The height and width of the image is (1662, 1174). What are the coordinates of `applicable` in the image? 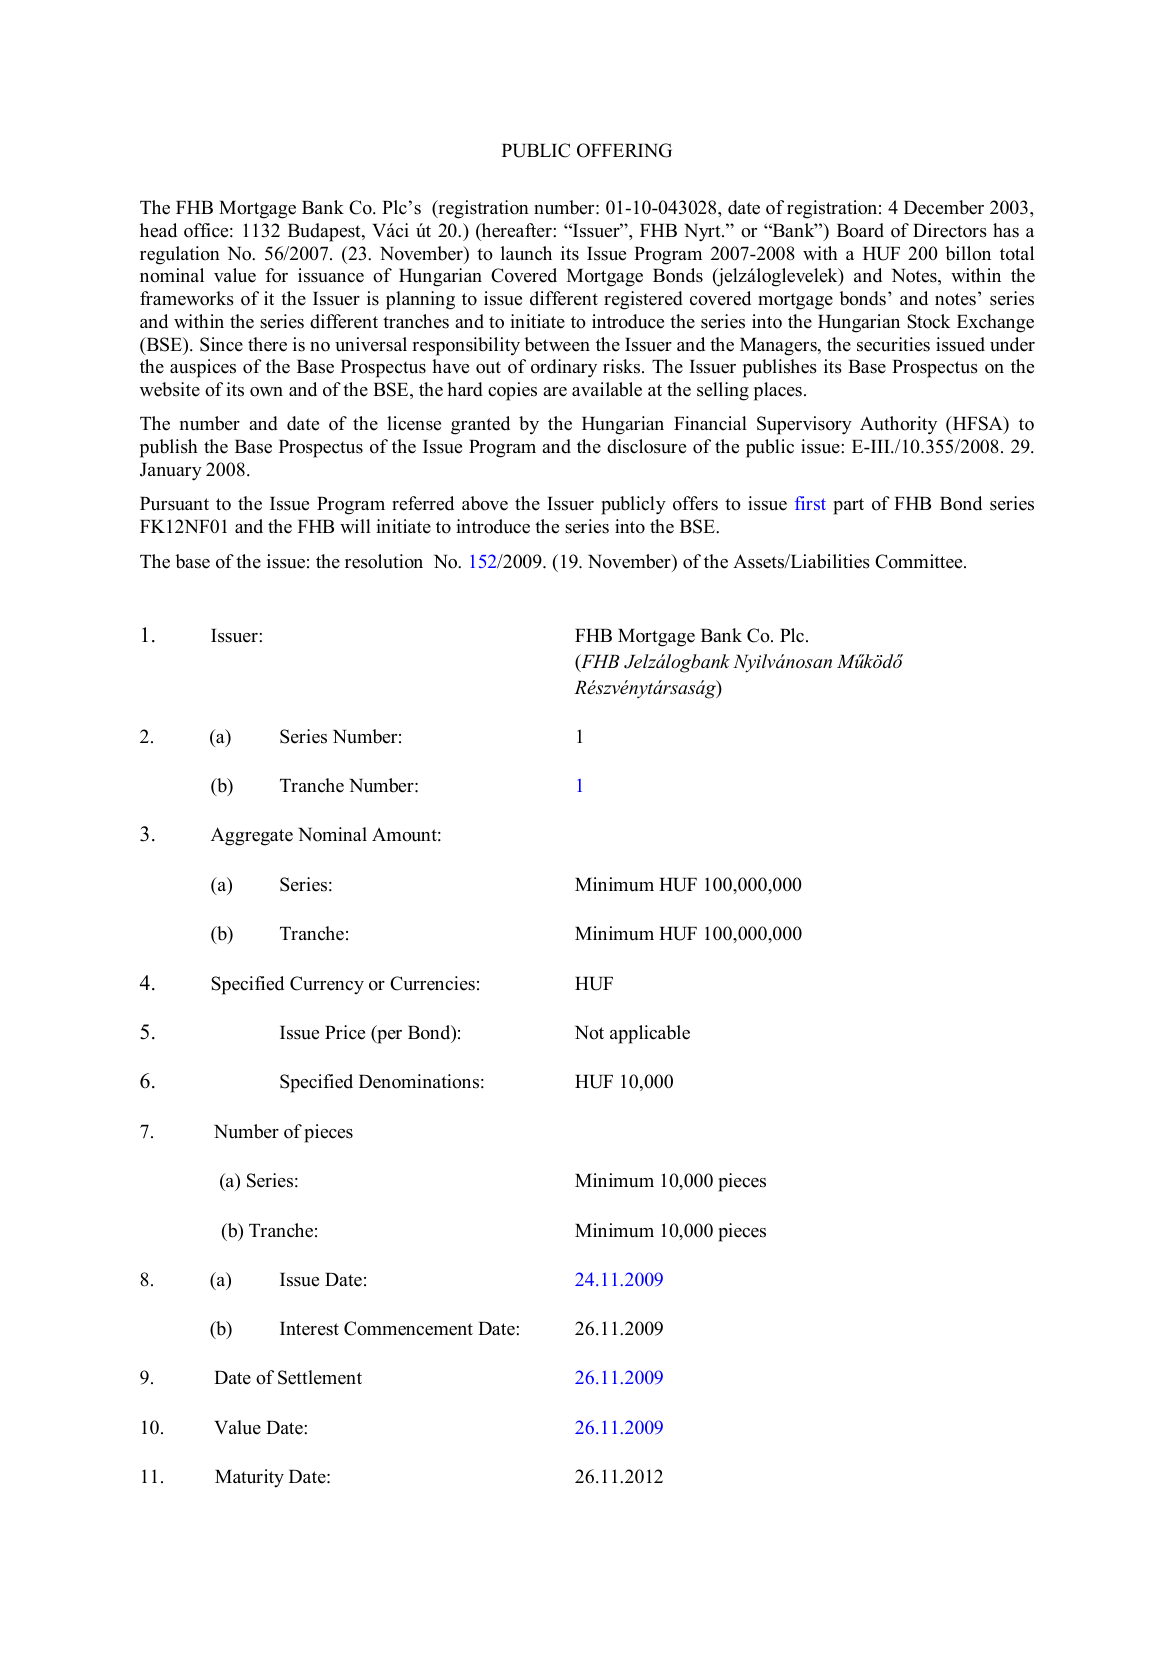 It's located at (650, 1034).
